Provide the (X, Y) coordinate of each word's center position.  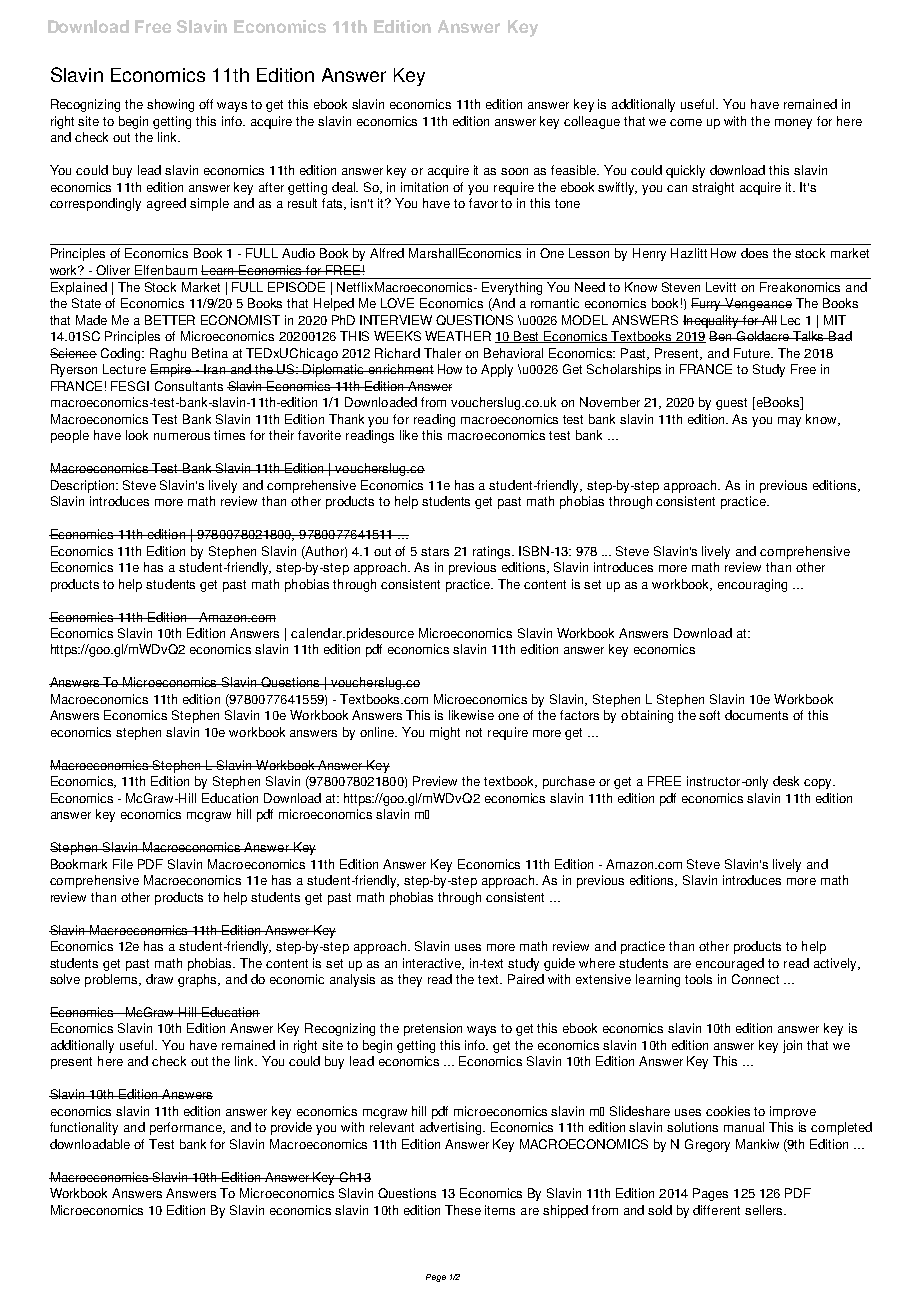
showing (170, 105)
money (793, 124)
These (463, 1210)
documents (756, 715)
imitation (424, 187)
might (445, 733)
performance (187, 1128)
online (378, 732)
